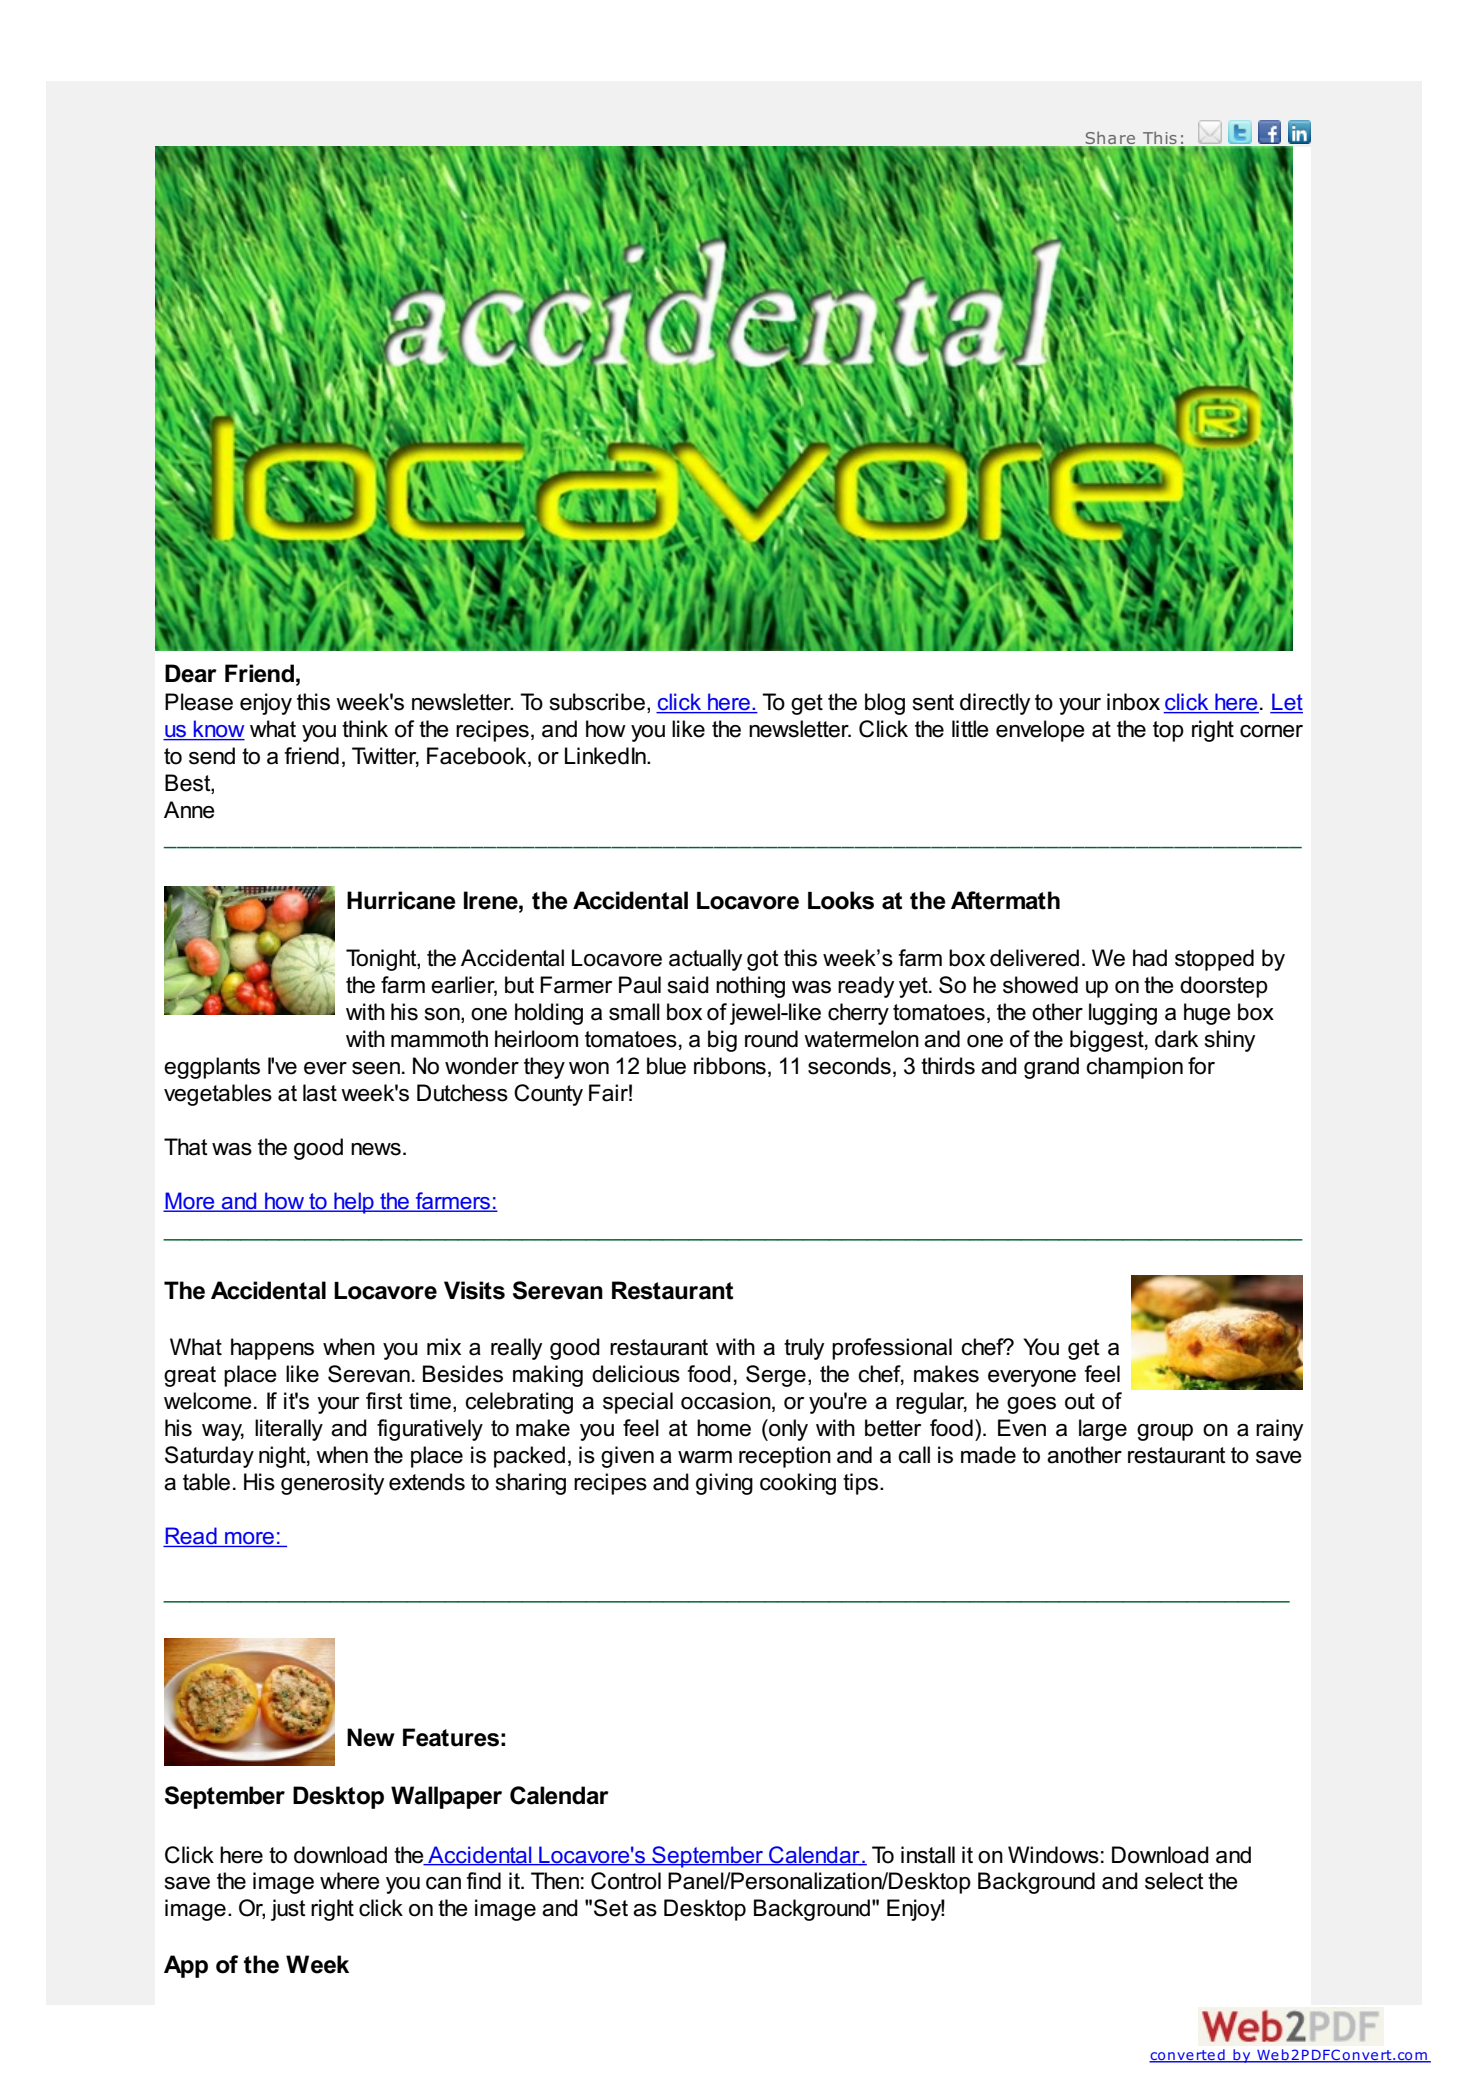  I want to click on converted, so click(1188, 2055).
